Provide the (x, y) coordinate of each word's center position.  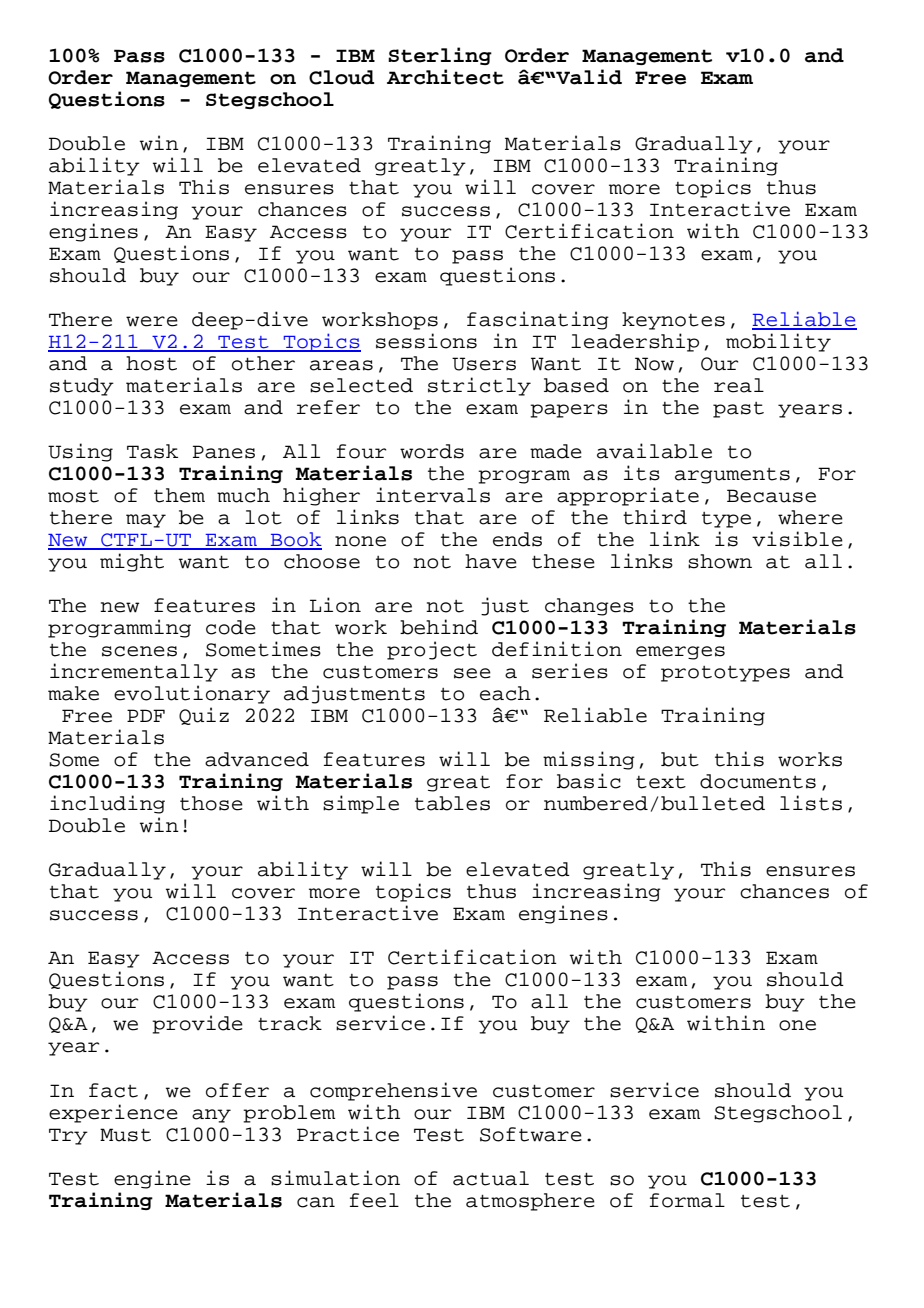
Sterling (440, 56)
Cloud (341, 77)
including (107, 804)
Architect (445, 77)
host (151, 363)
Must (125, 1135)
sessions (426, 341)
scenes (139, 651)
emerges (680, 653)
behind (439, 627)
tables (452, 803)
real (739, 385)
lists (811, 803)
